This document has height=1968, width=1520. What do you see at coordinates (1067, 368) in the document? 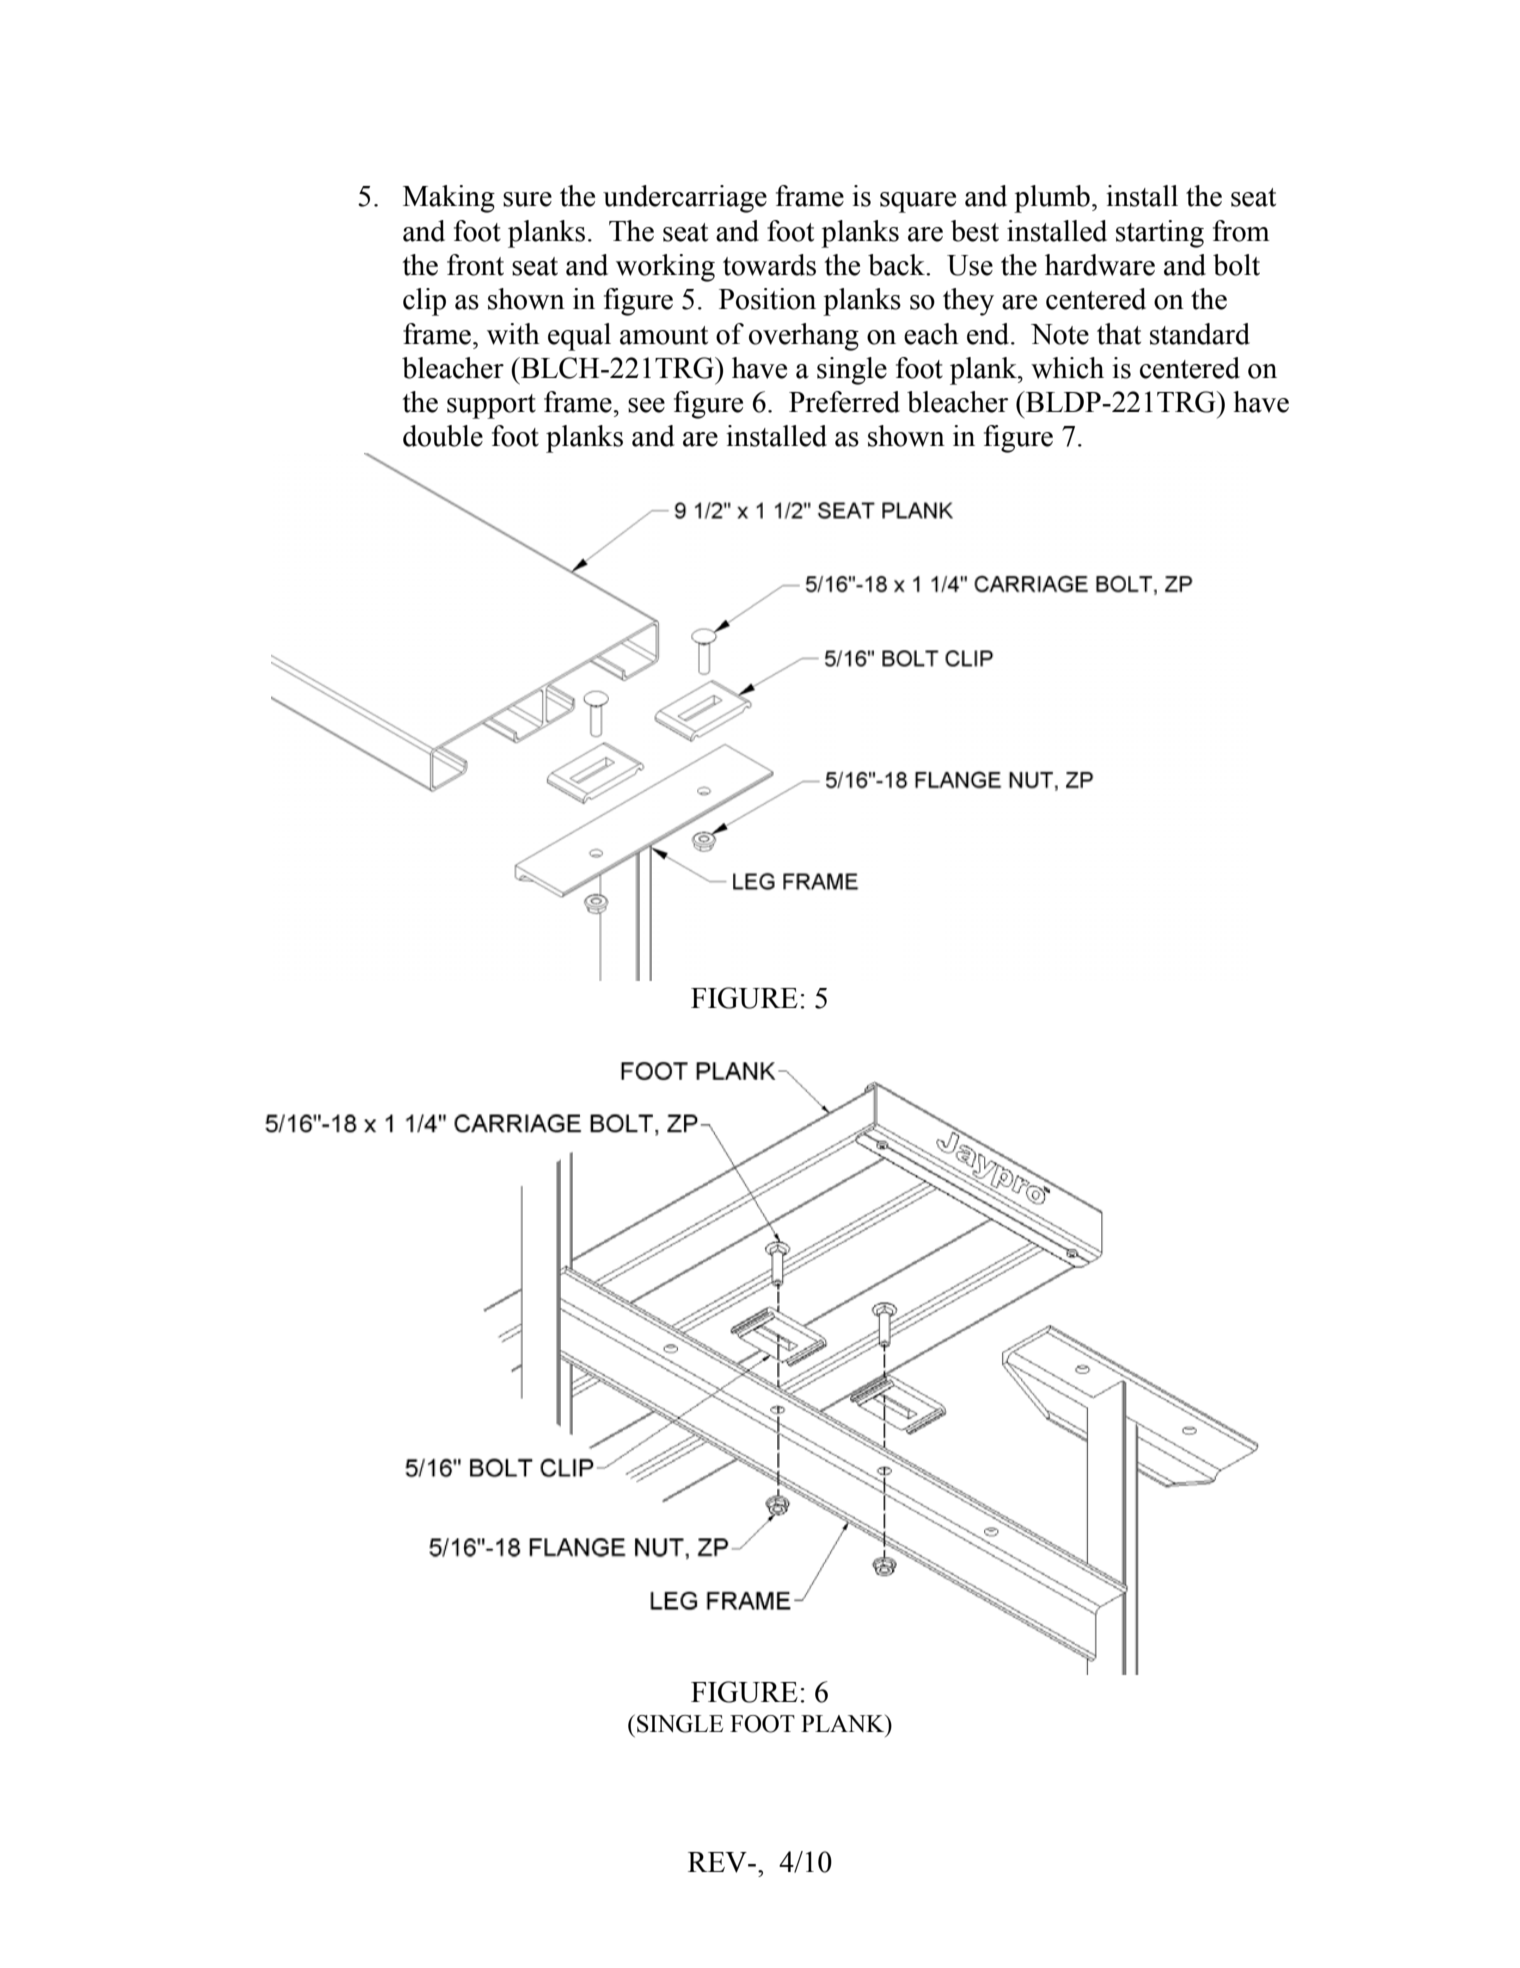
I see `which` at bounding box center [1067, 368].
